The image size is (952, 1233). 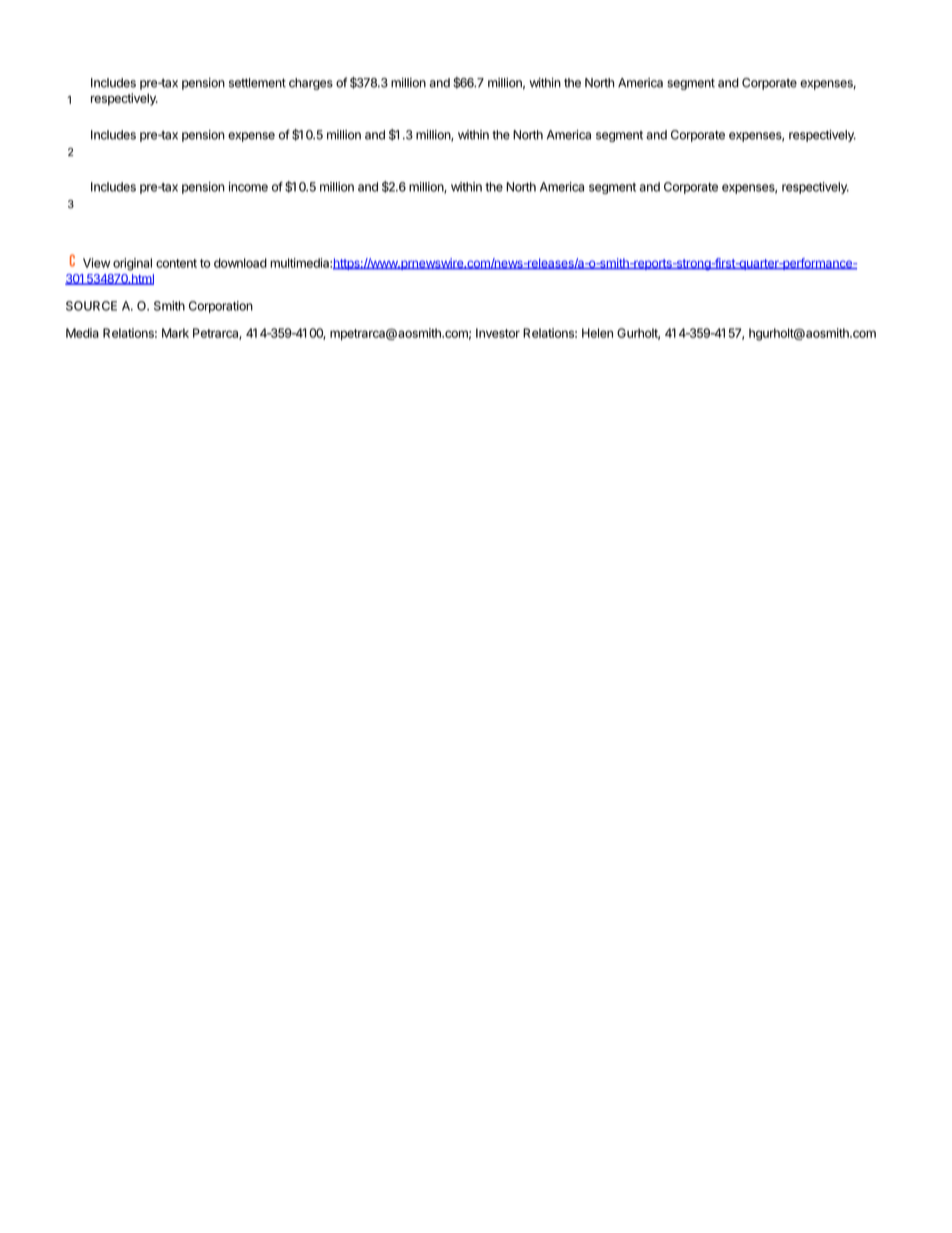 What do you see at coordinates (96, 263) in the screenshot?
I see `View` at bounding box center [96, 263].
